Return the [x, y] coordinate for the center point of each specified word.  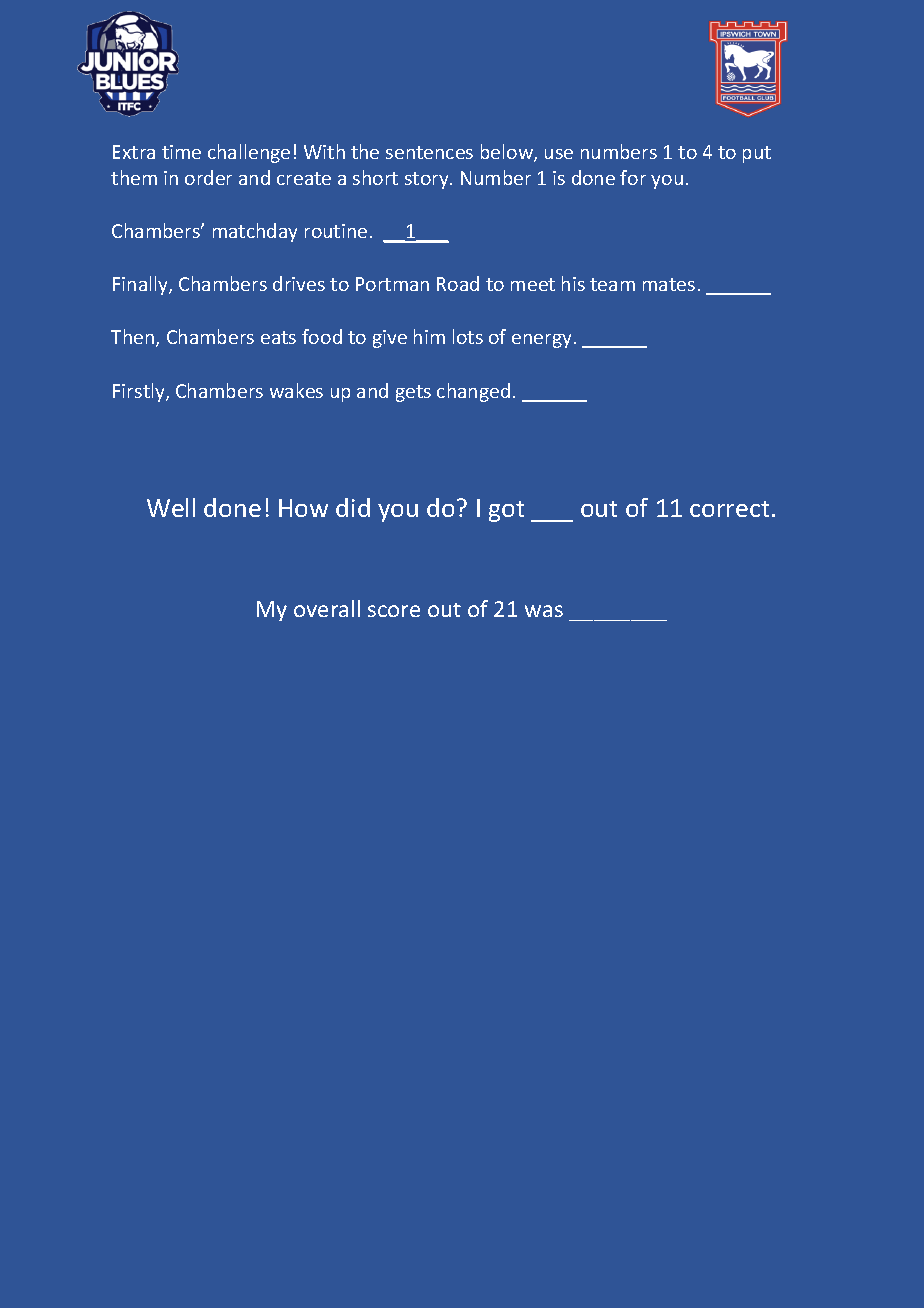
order [208, 177]
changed [473, 392]
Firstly [140, 392]
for [633, 177]
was [544, 611]
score [394, 611]
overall [327, 608]
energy [541, 341]
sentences [429, 152]
